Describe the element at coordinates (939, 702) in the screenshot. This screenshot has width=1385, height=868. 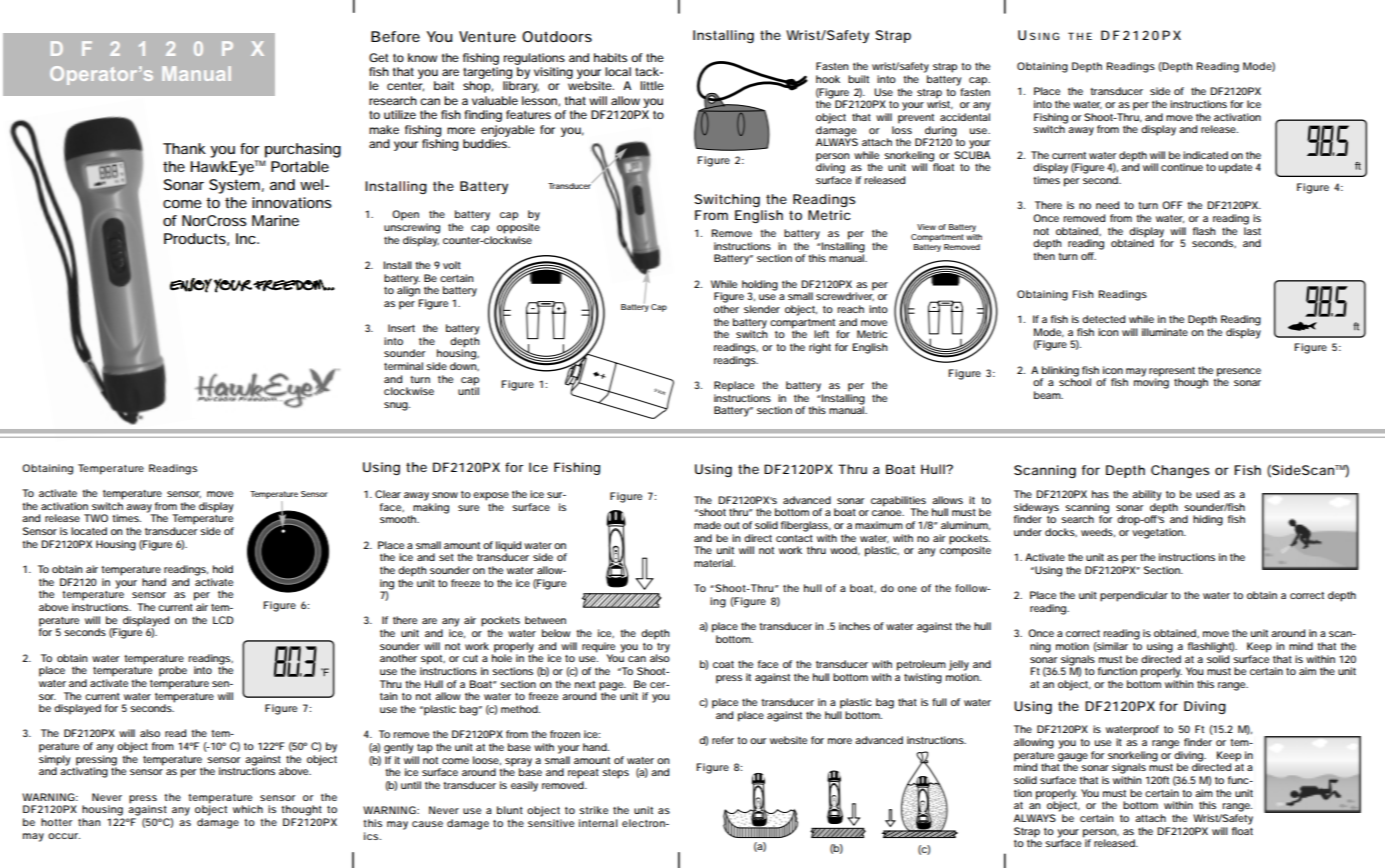
I see `full` at that location.
